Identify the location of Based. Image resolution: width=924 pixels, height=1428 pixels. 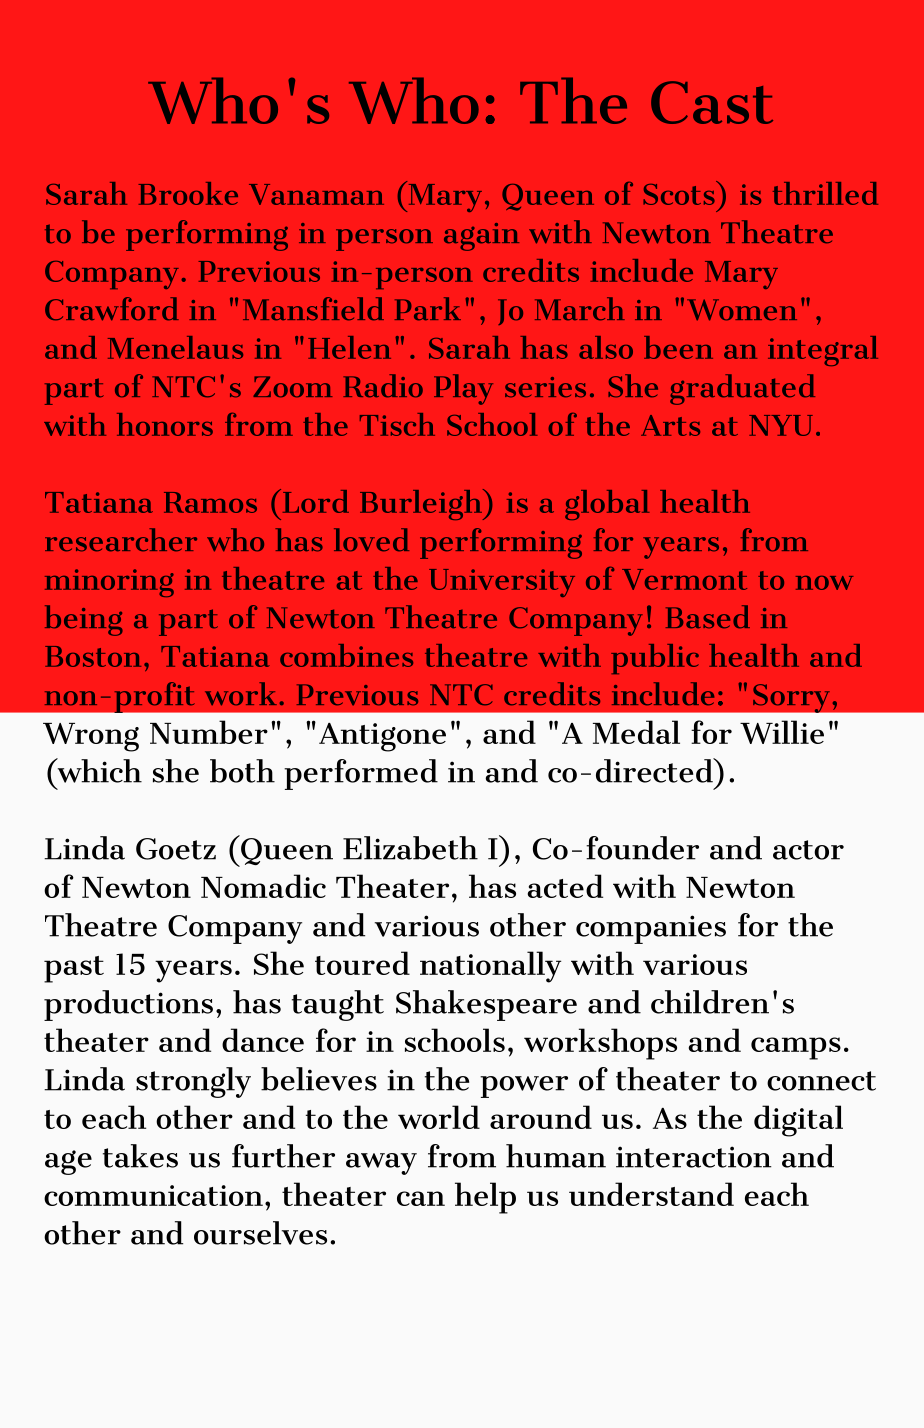
(708, 617).
